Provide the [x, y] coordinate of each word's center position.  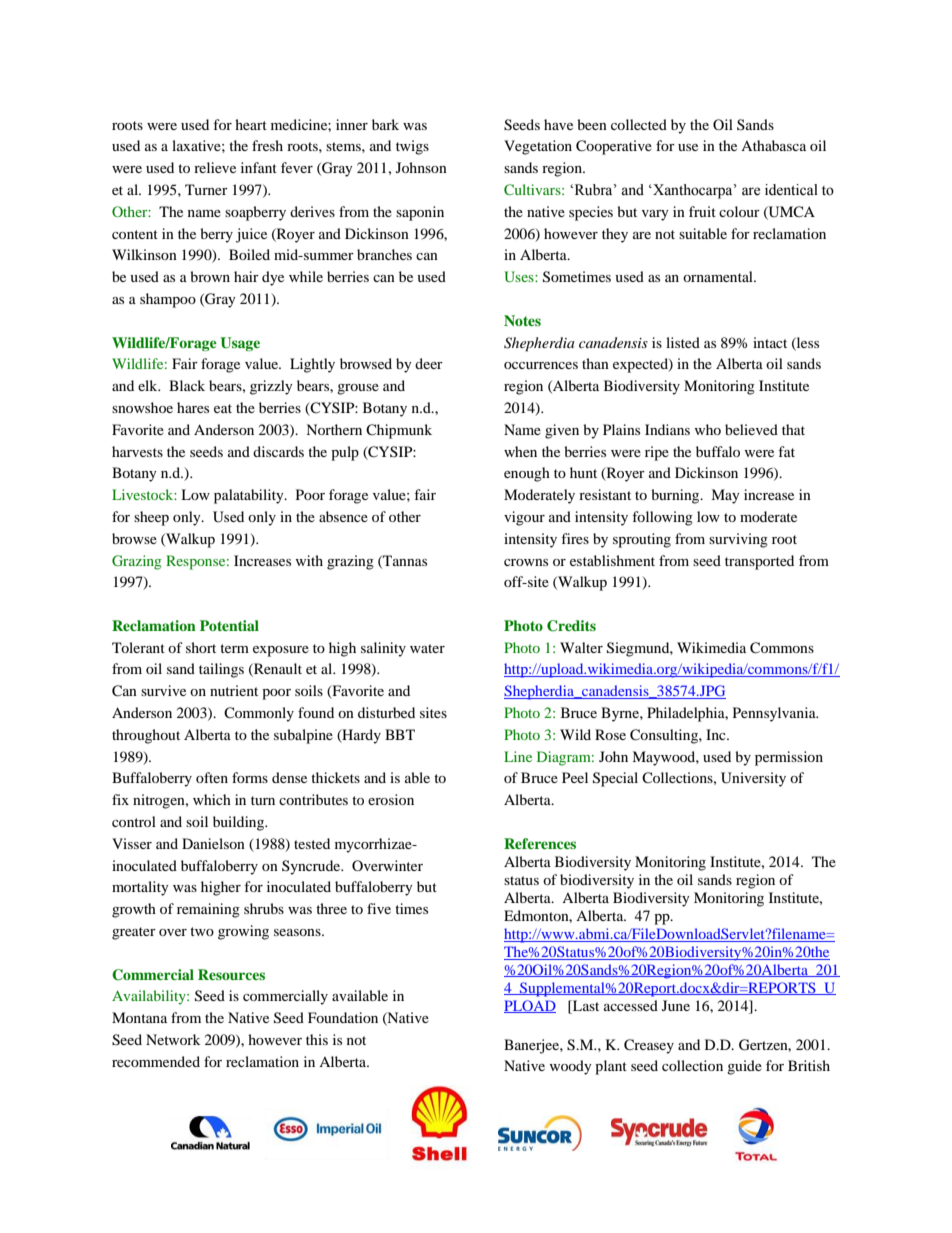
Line [518, 756]
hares [193, 407]
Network [173, 1039]
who [708, 429]
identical [791, 190]
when [520, 451]
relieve [215, 167]
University [753, 779]
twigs [412, 147]
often [212, 777]
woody [571, 1067]
